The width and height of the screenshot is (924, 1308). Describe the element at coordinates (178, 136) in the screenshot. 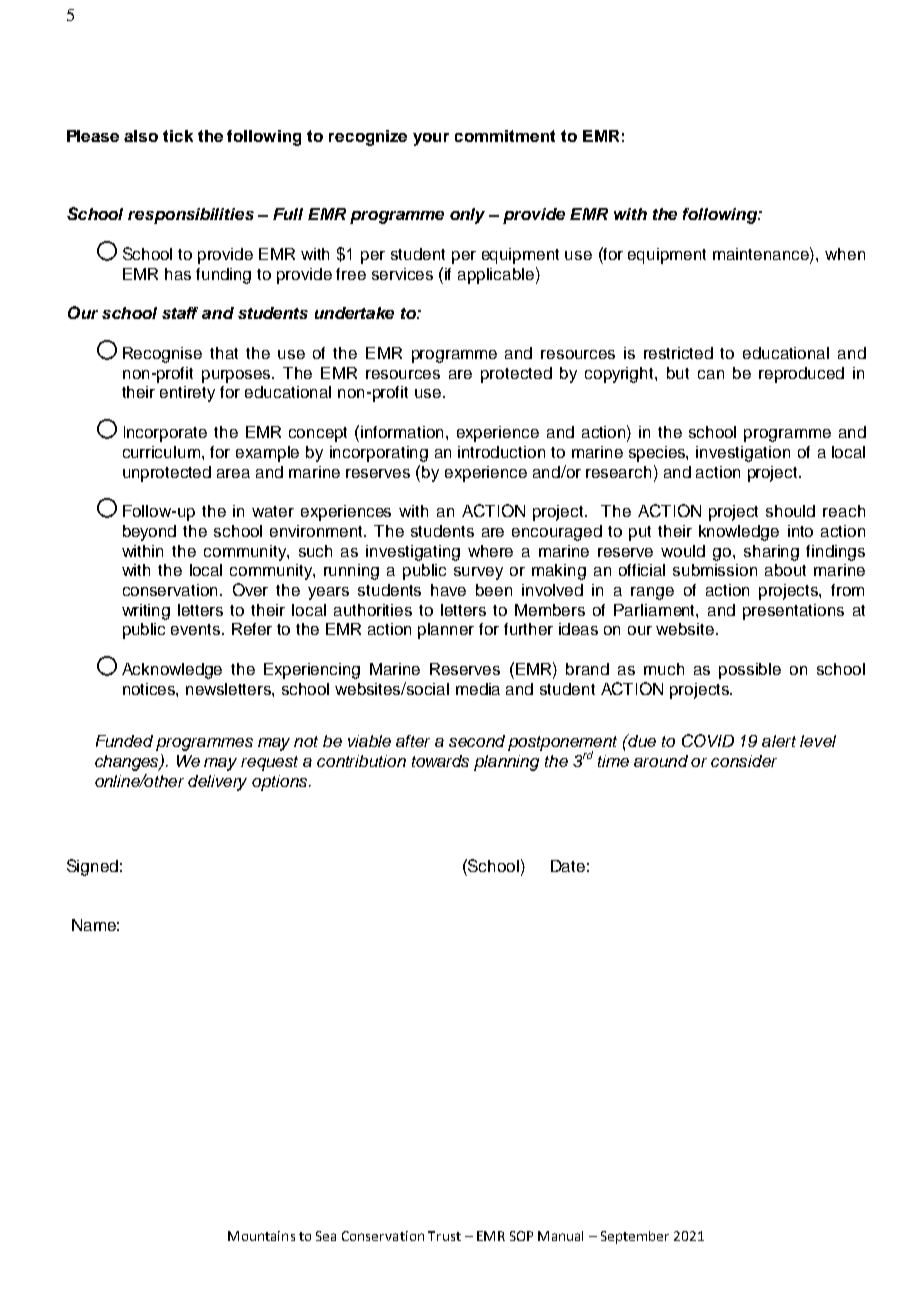

I see `tick` at that location.
